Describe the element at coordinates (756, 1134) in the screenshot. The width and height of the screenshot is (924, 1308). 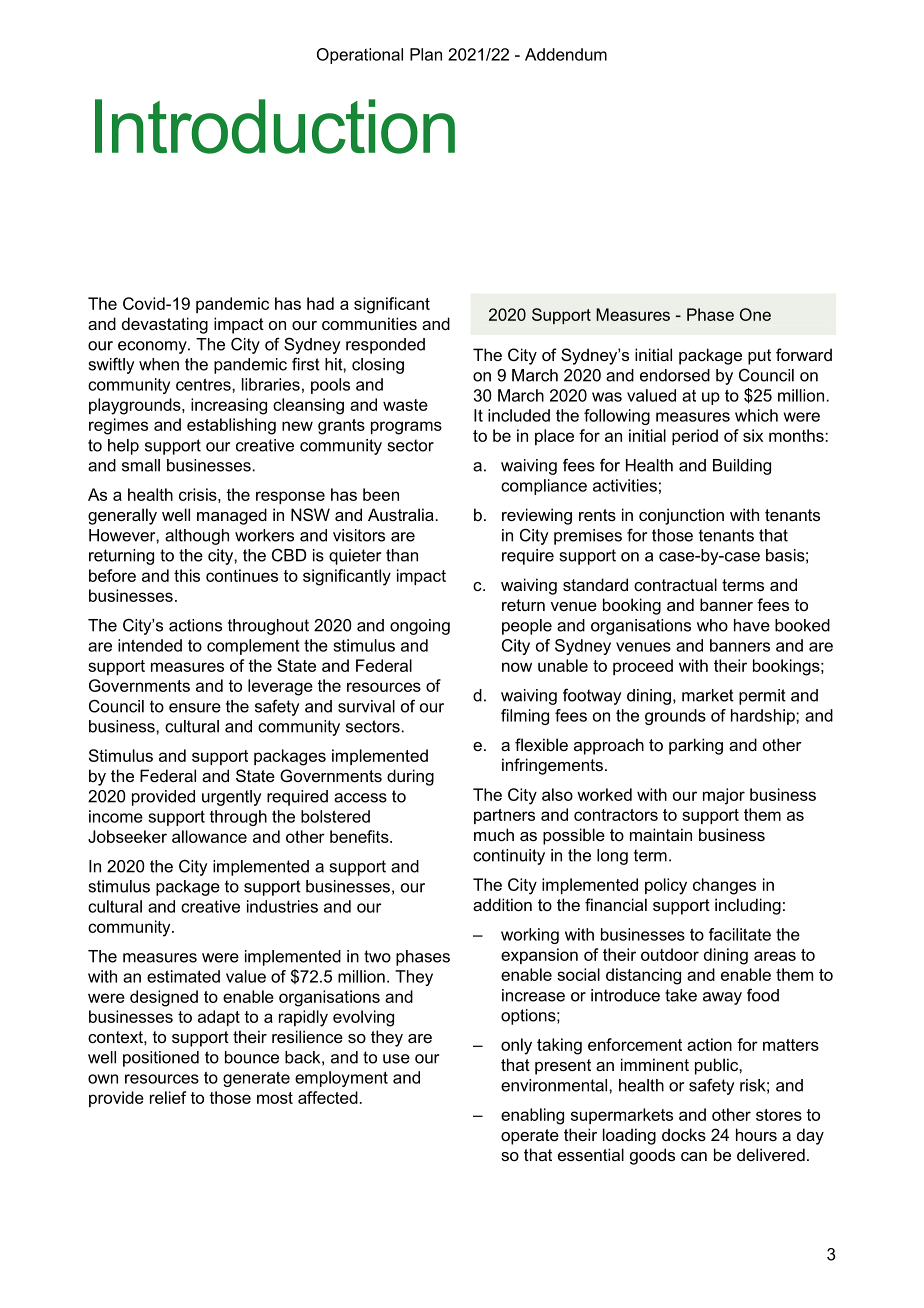
I see `hours` at that location.
